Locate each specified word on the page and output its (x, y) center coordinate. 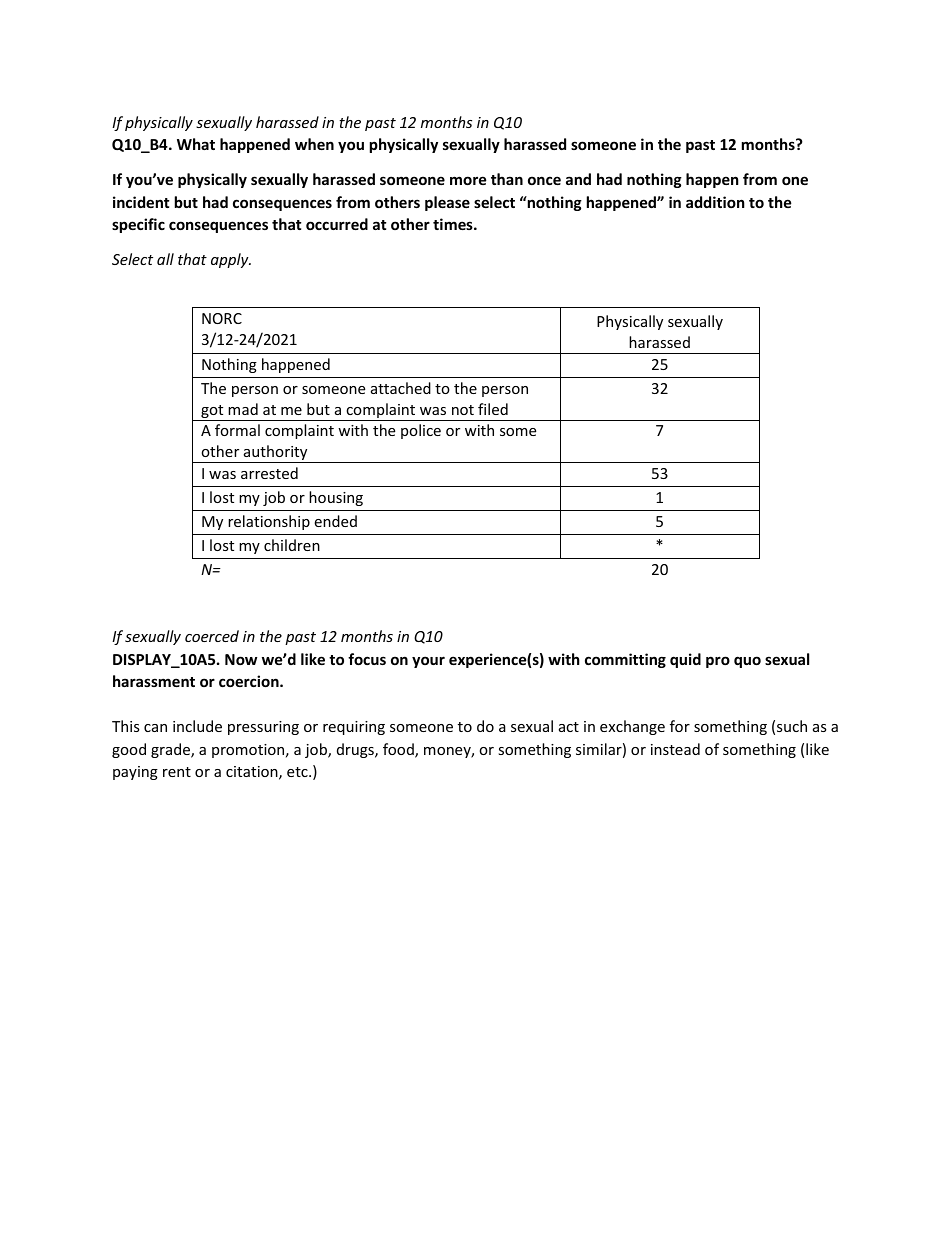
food (399, 750)
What (196, 144)
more (468, 180)
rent (177, 772)
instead (675, 749)
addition (715, 202)
